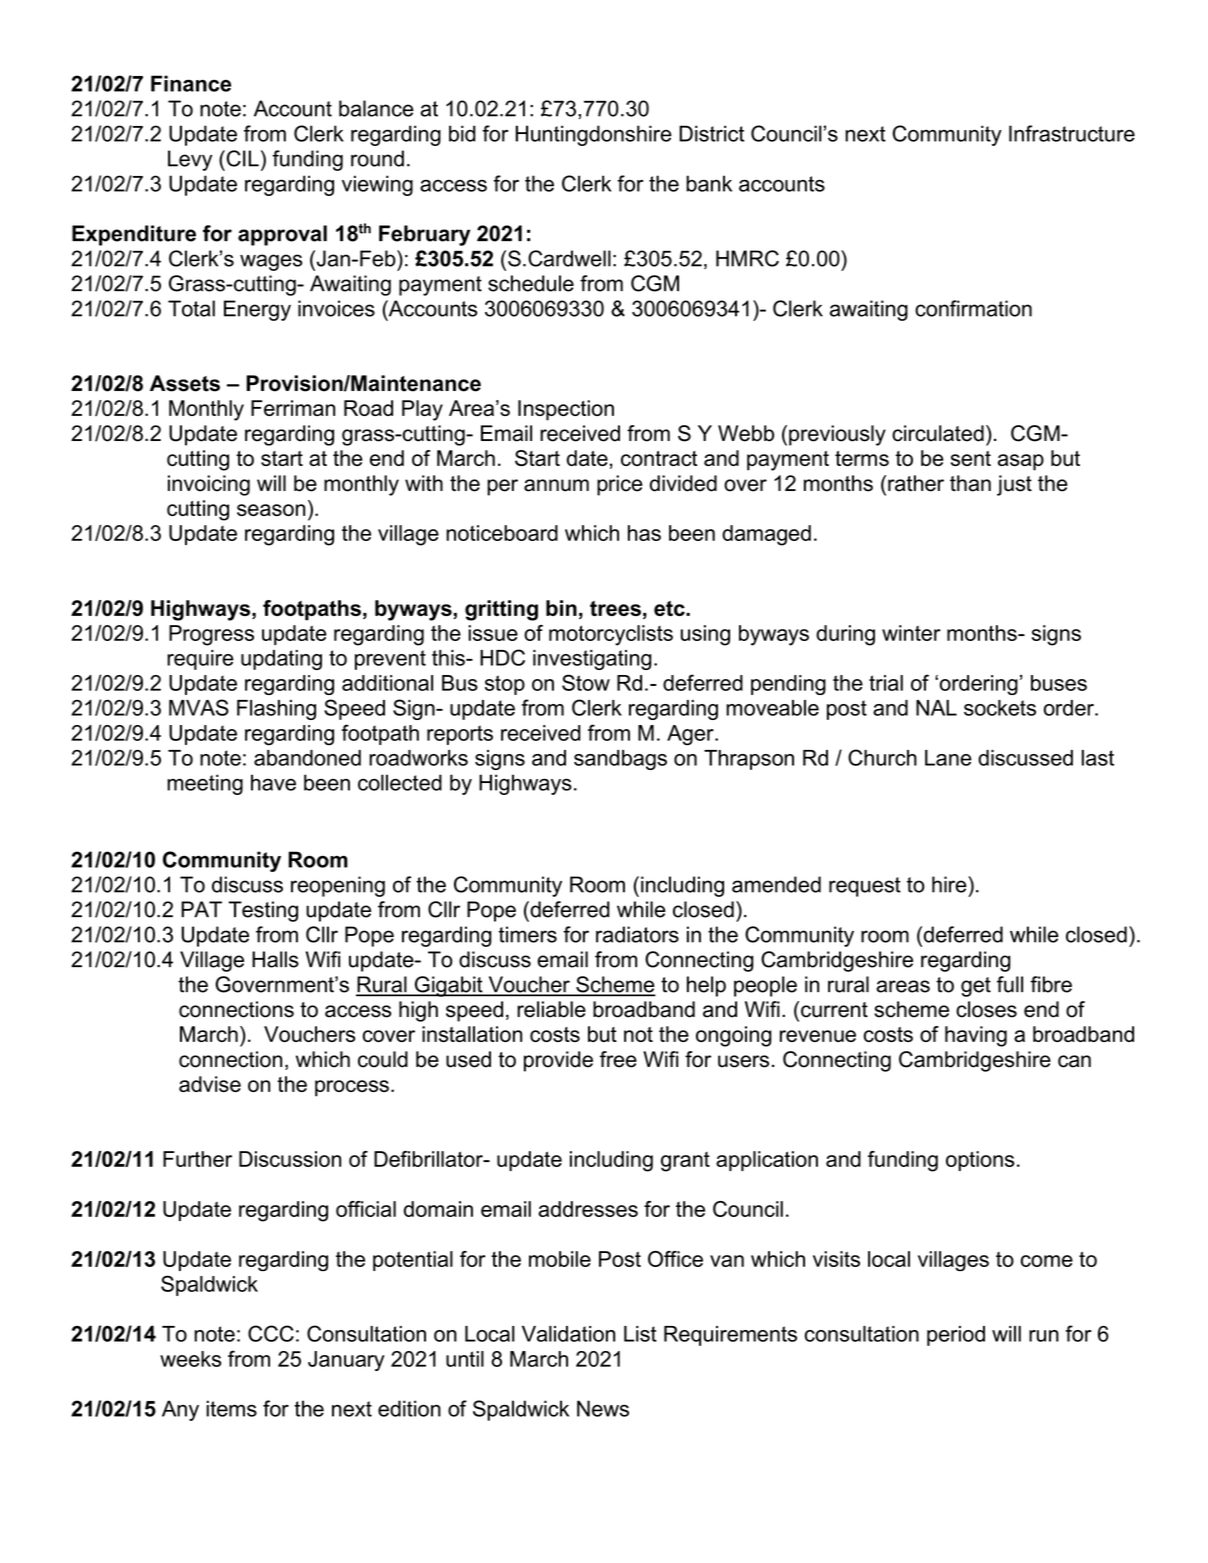 This screenshot has width=1208, height=1563. Describe the element at coordinates (620, 760) in the screenshot. I see `sandbags` at that location.
